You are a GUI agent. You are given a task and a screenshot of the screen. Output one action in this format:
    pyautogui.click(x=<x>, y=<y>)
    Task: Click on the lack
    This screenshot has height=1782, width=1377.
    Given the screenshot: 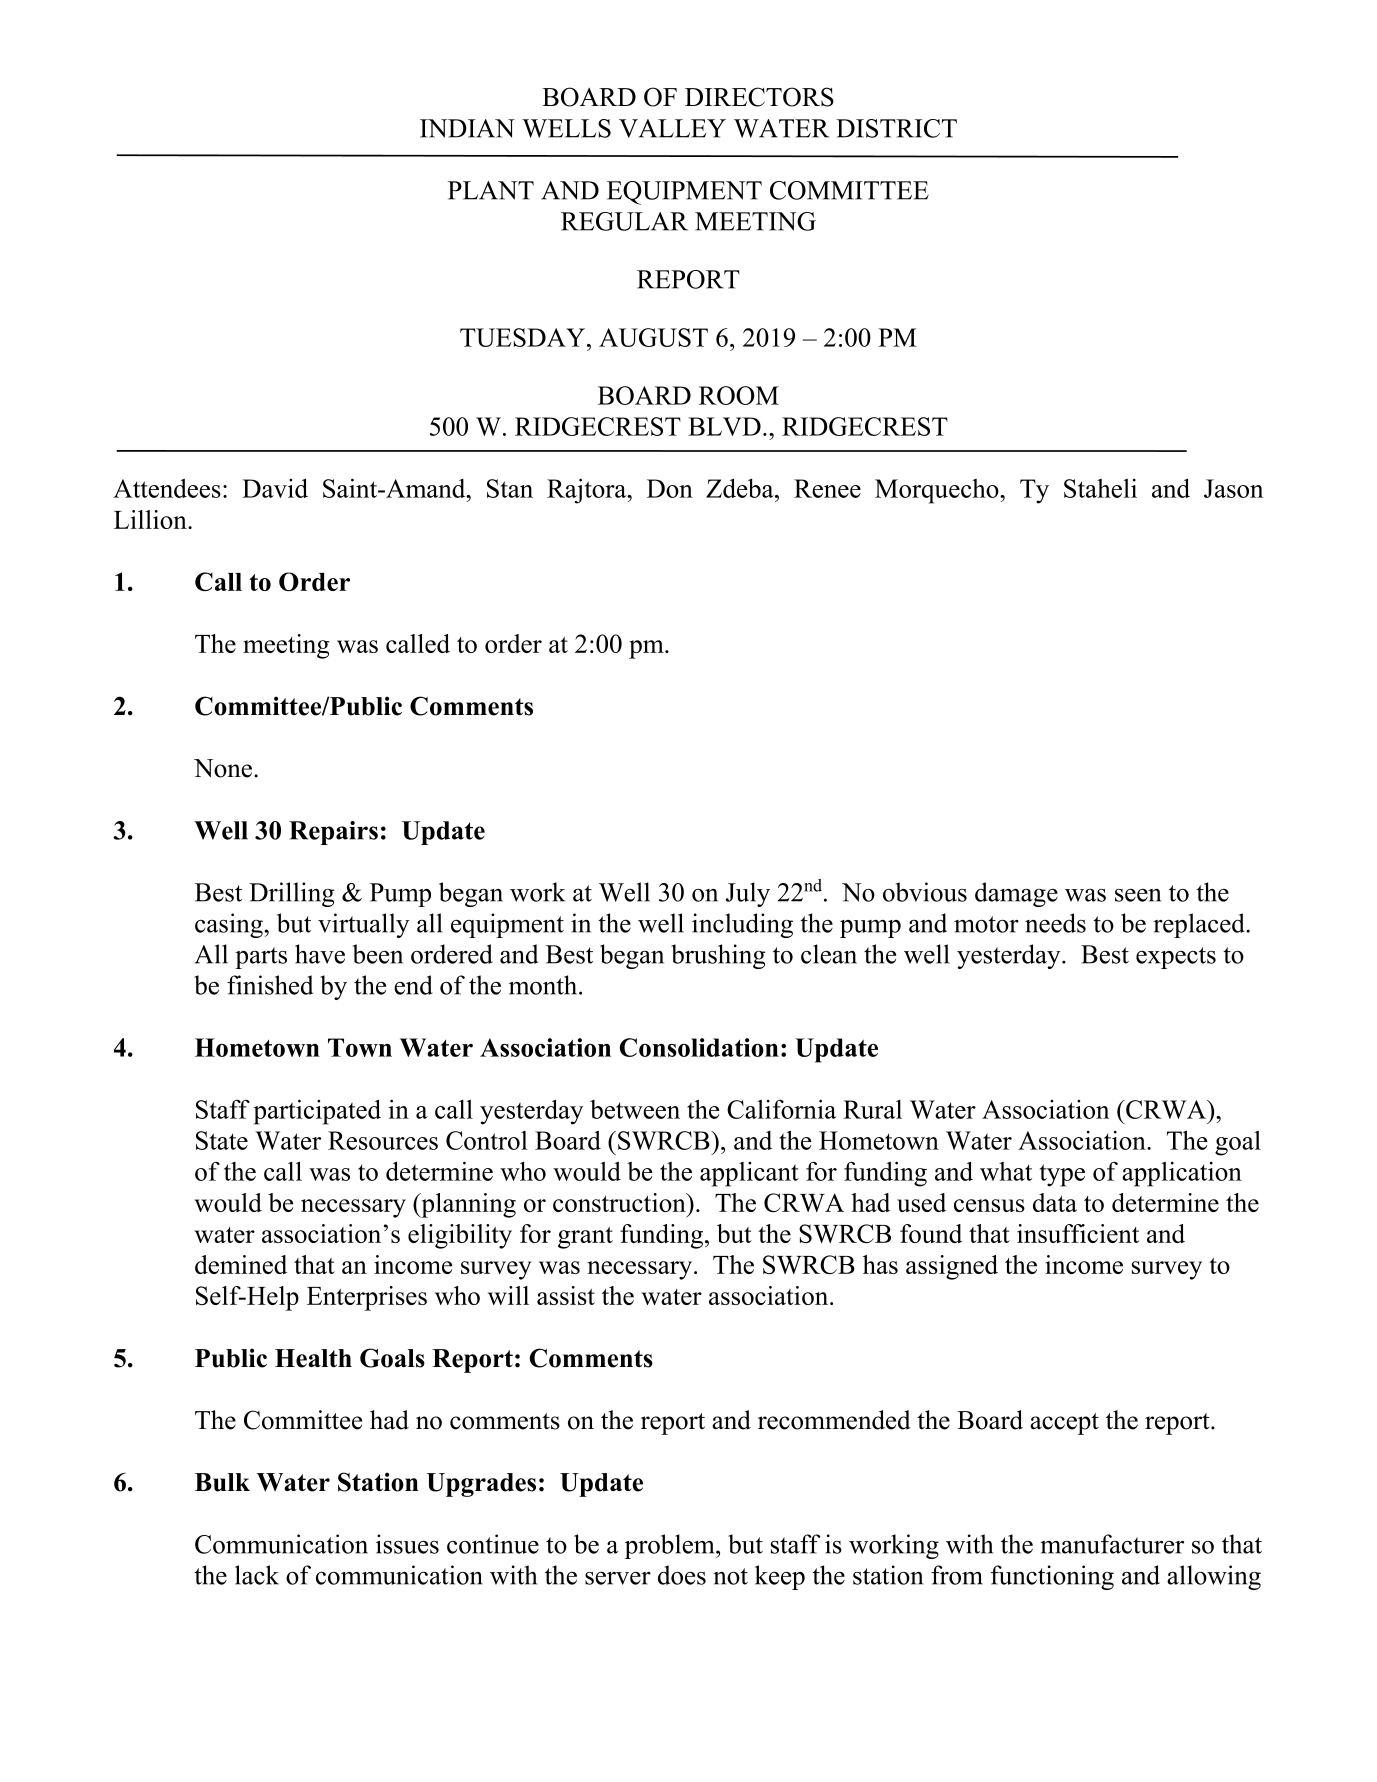 What is the action you would take?
    pyautogui.click(x=257, y=1575)
